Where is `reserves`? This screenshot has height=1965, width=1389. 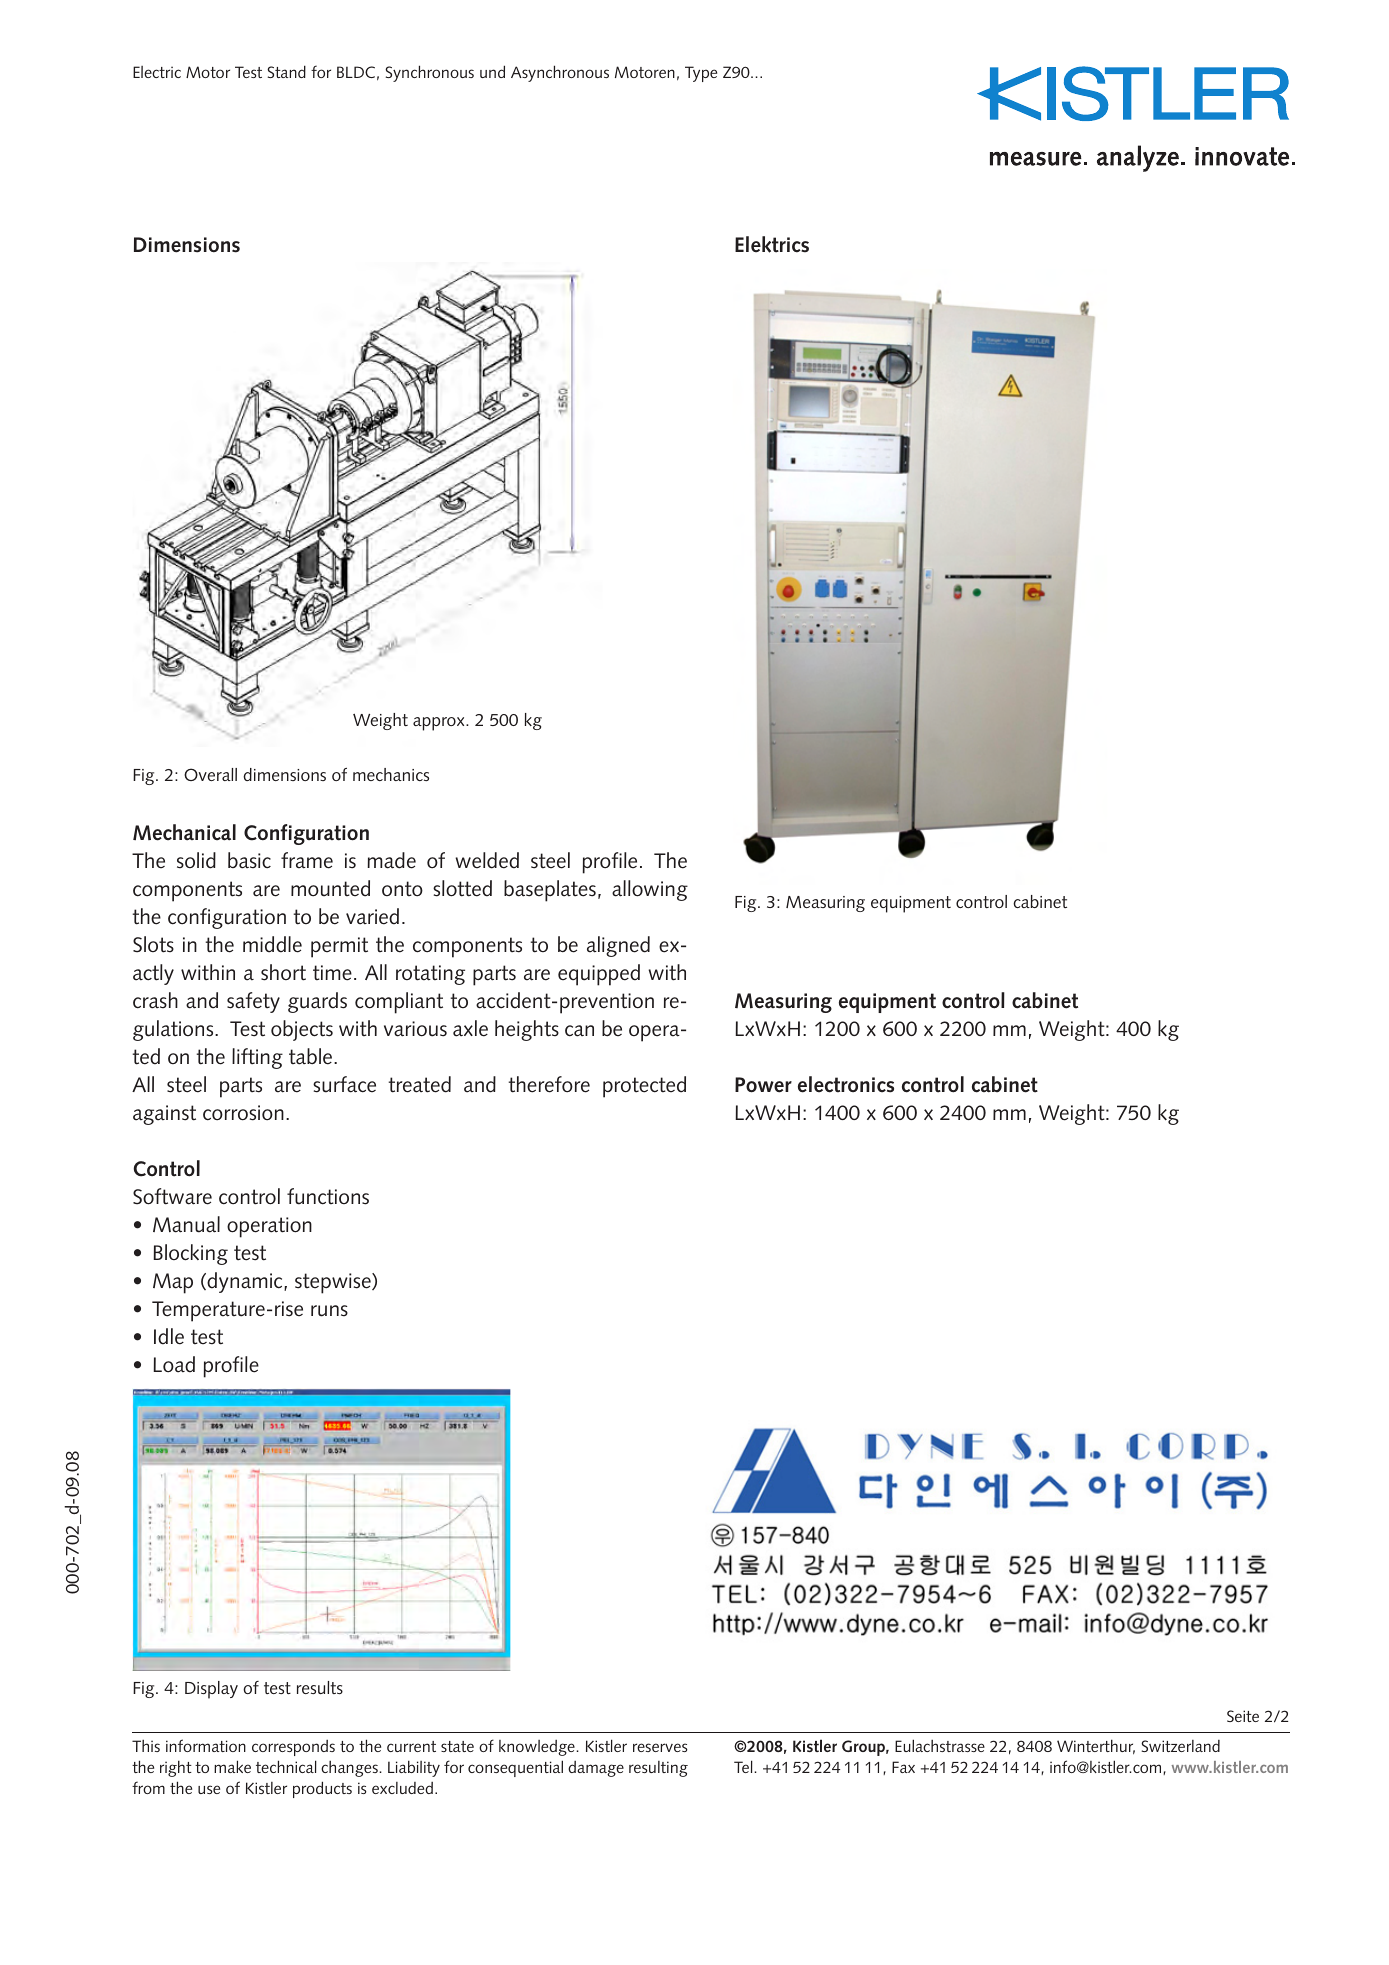 reserves is located at coordinates (660, 1747).
